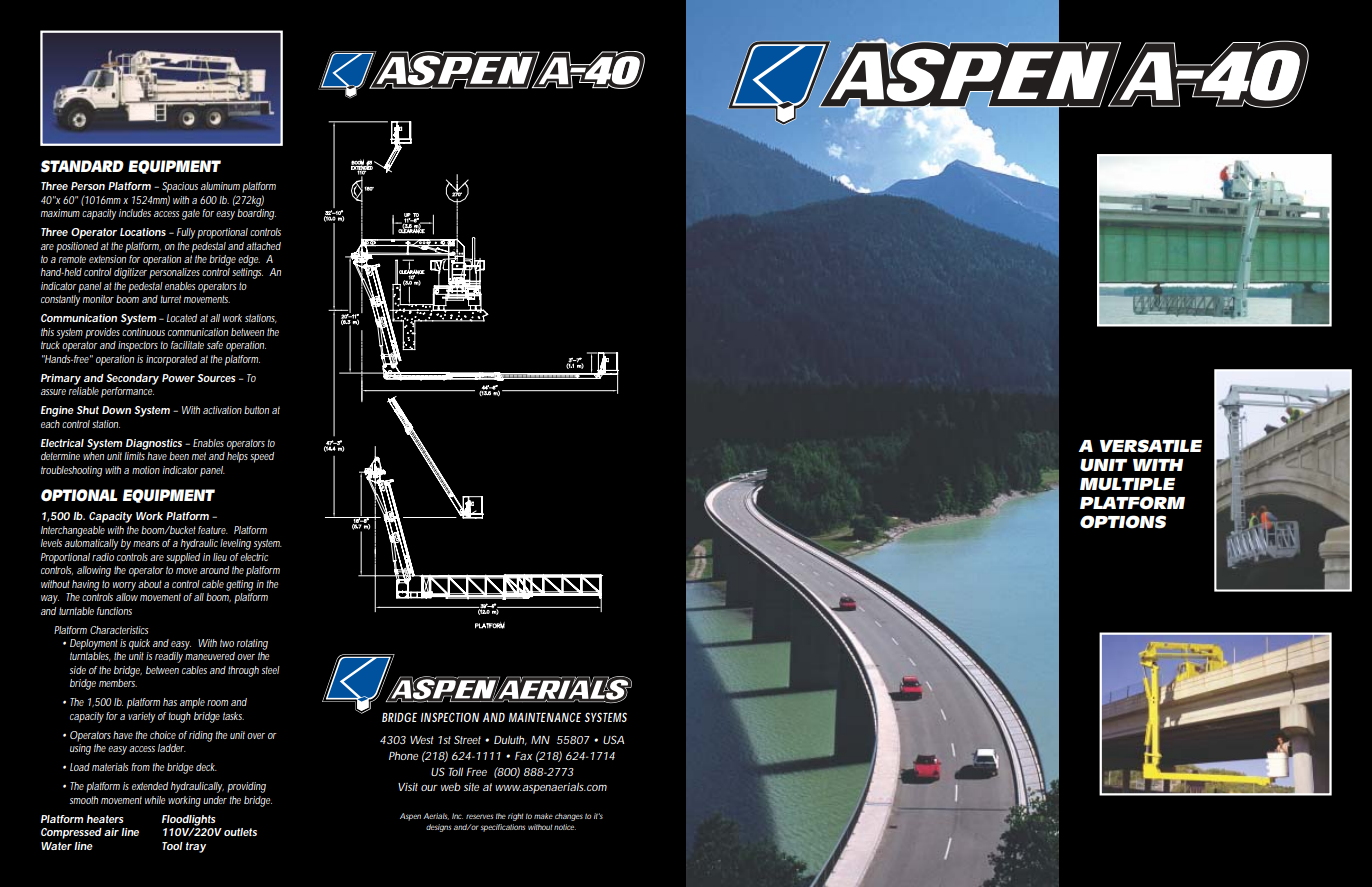 The image size is (1372, 887). Describe the element at coordinates (565, 827) in the page. I see `notice` at that location.
